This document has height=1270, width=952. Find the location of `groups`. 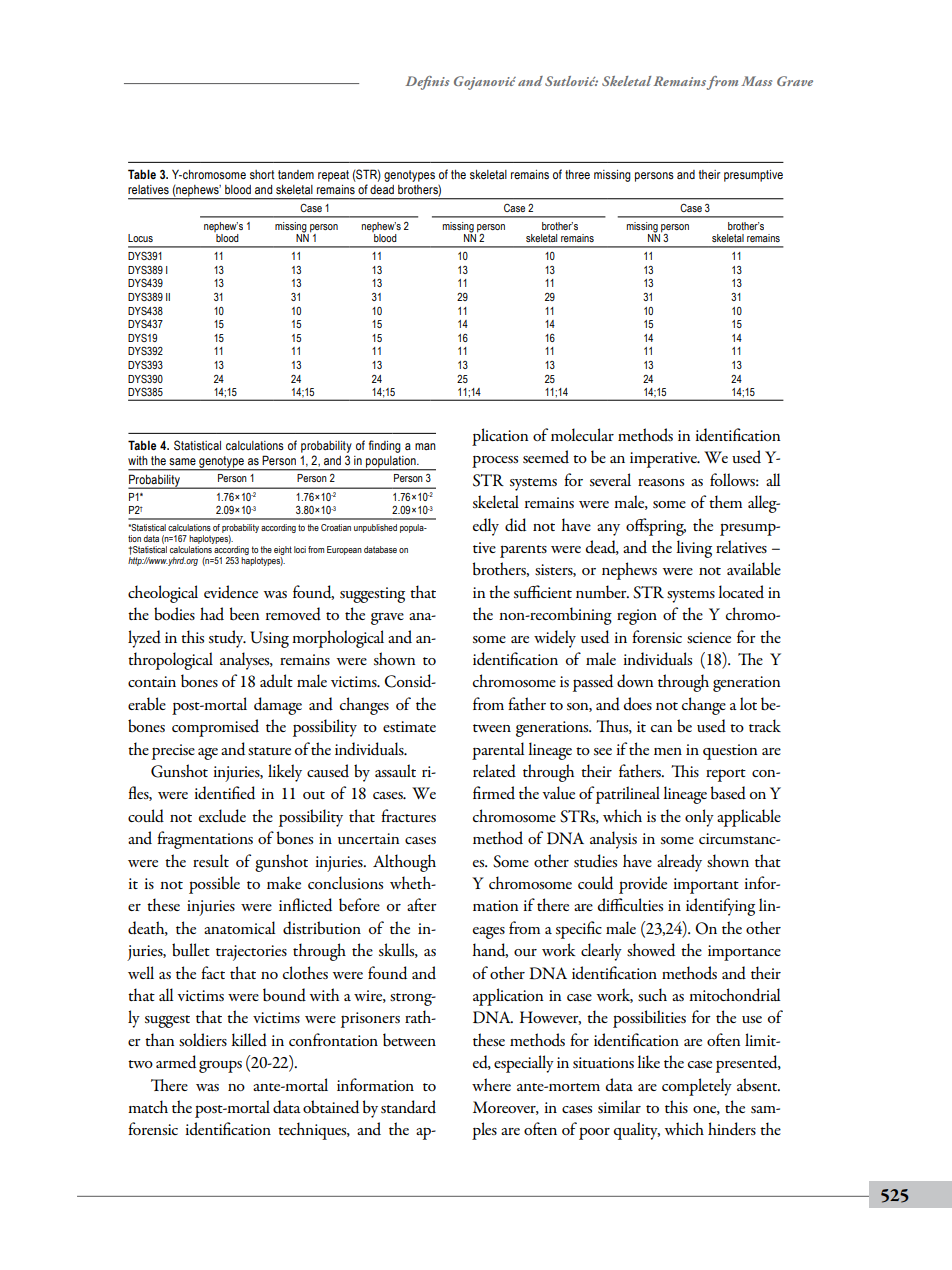

groups is located at coordinates (220, 1066).
